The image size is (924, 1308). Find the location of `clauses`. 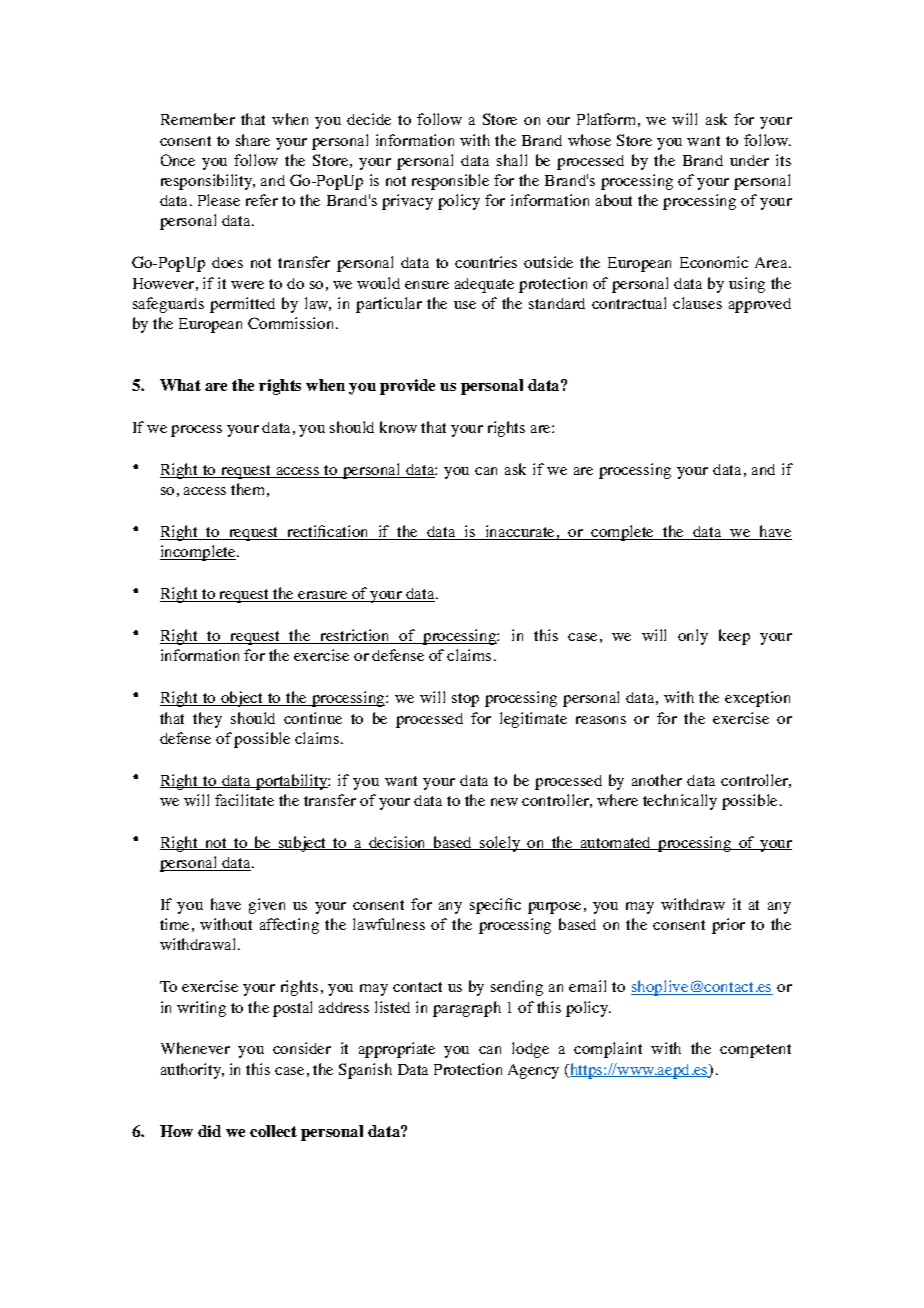

clauses is located at coordinates (697, 303).
